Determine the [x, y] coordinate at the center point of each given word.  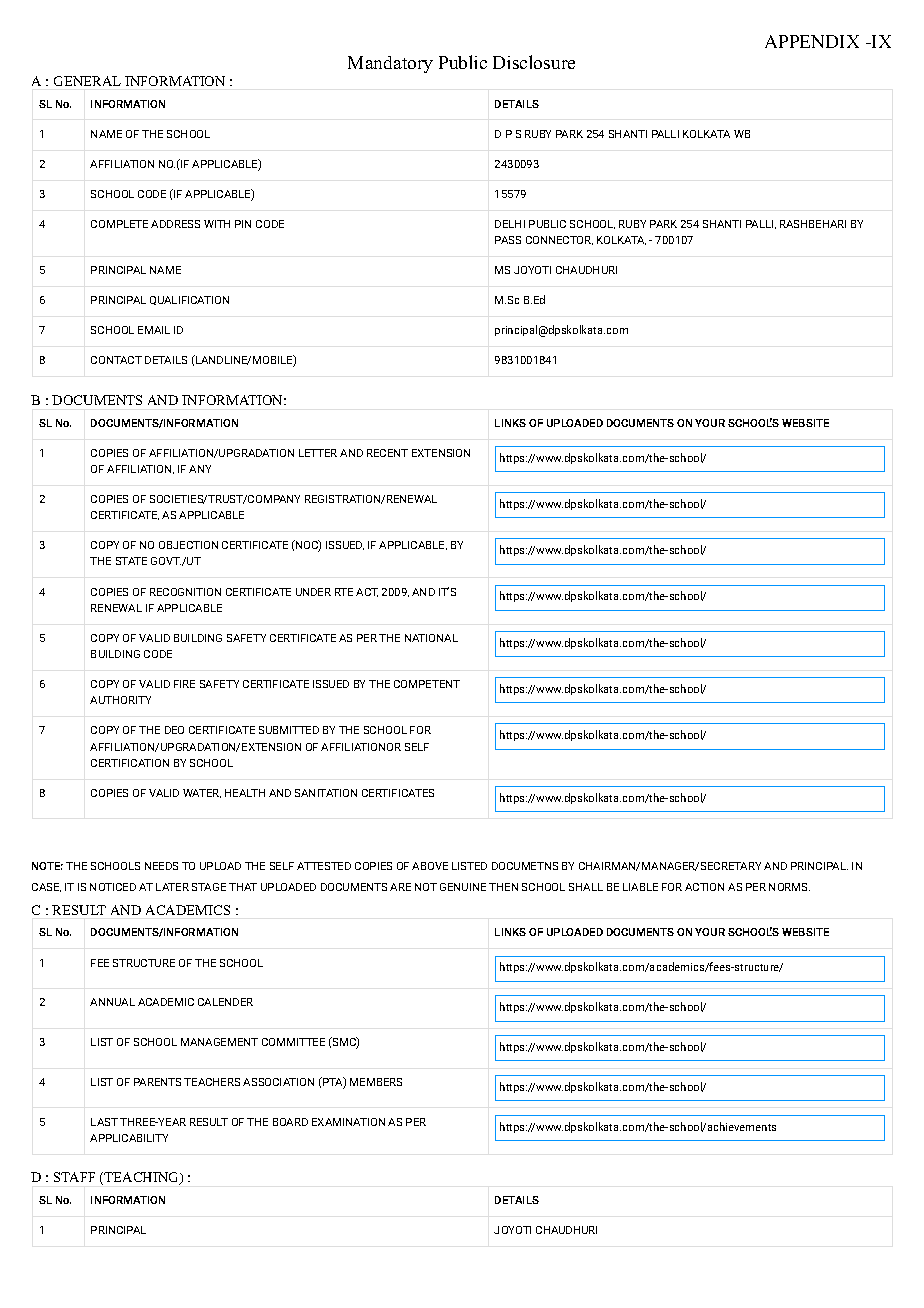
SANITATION [326, 793]
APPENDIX [812, 41]
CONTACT [116, 360]
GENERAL [87, 81]
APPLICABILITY [129, 1138]
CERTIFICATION [130, 763]
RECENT [387, 453]
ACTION [704, 887]
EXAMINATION [348, 1122]
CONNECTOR [559, 240]
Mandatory [390, 64]
